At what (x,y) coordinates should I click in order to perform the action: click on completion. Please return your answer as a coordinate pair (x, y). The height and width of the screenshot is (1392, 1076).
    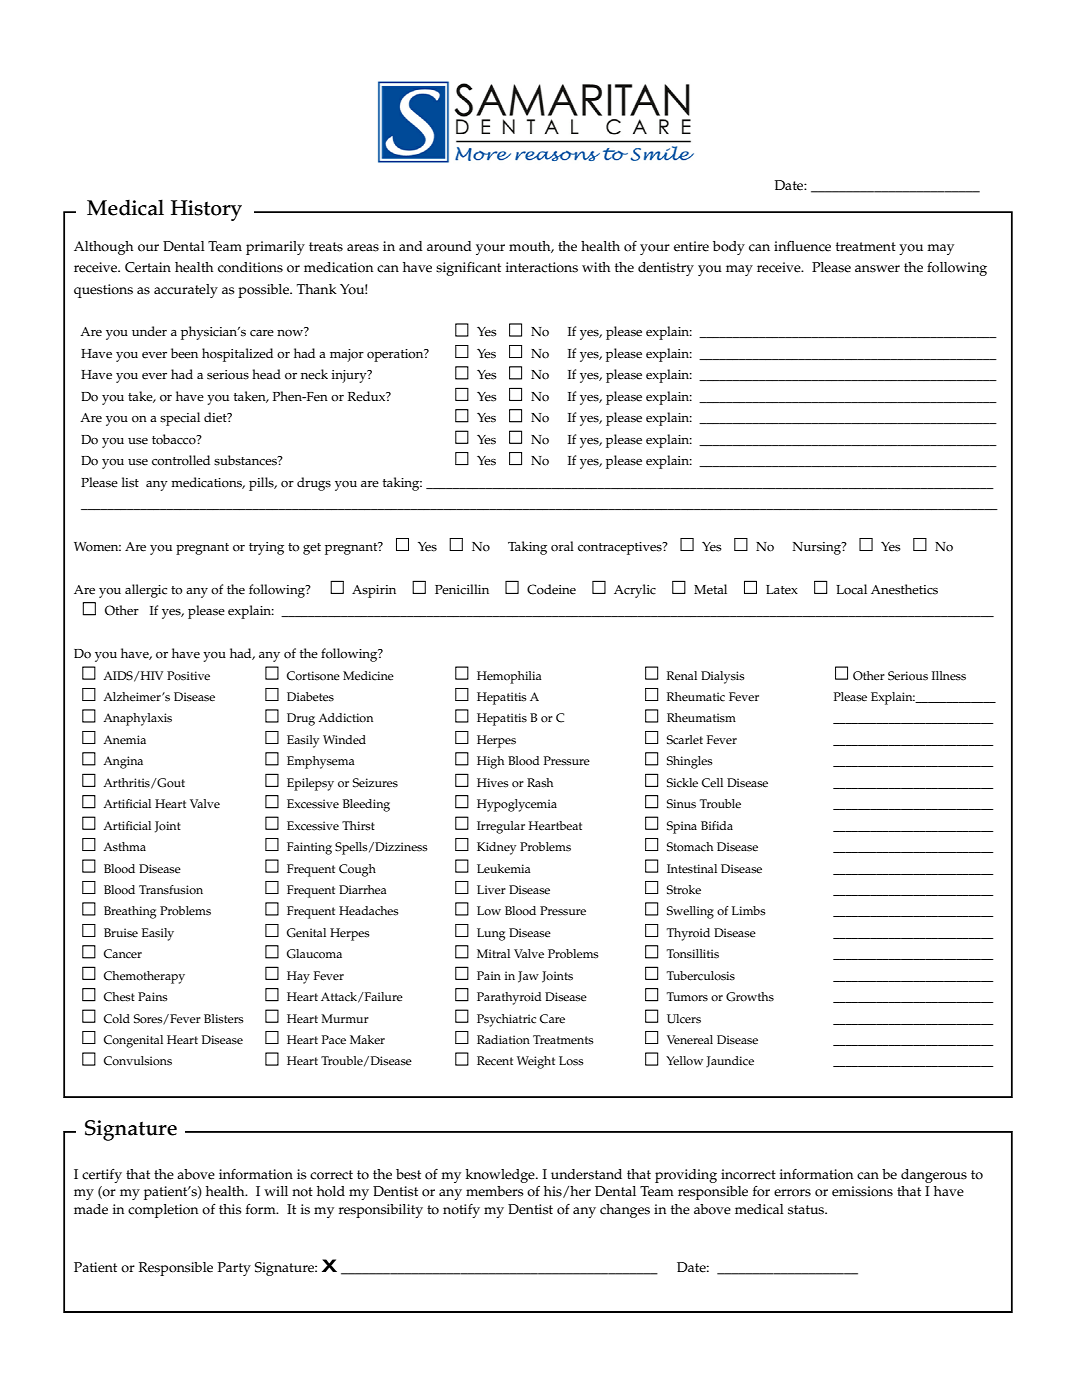
    Looking at the image, I should click on (163, 1211).
